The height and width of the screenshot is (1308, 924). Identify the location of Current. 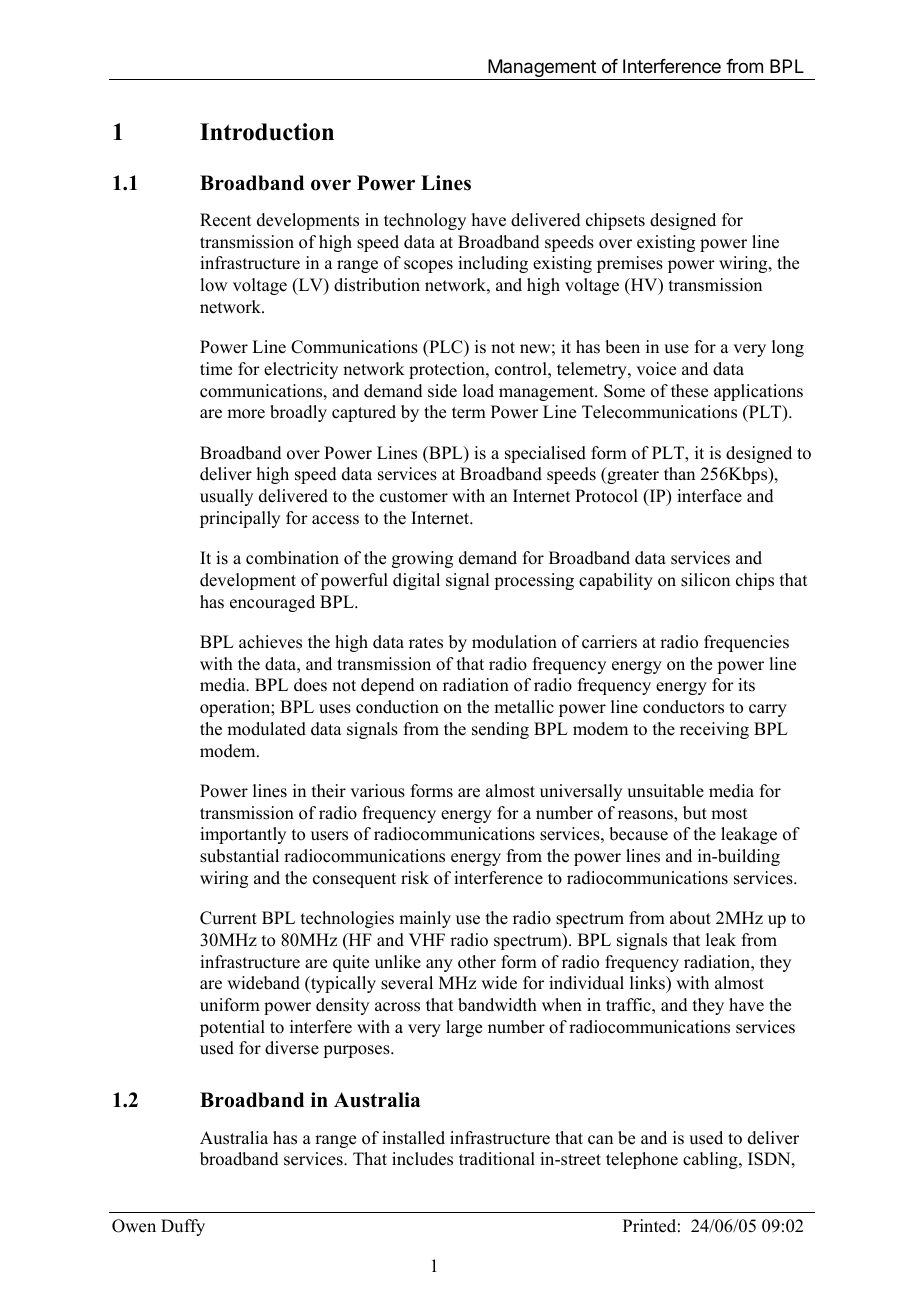
(228, 918).
